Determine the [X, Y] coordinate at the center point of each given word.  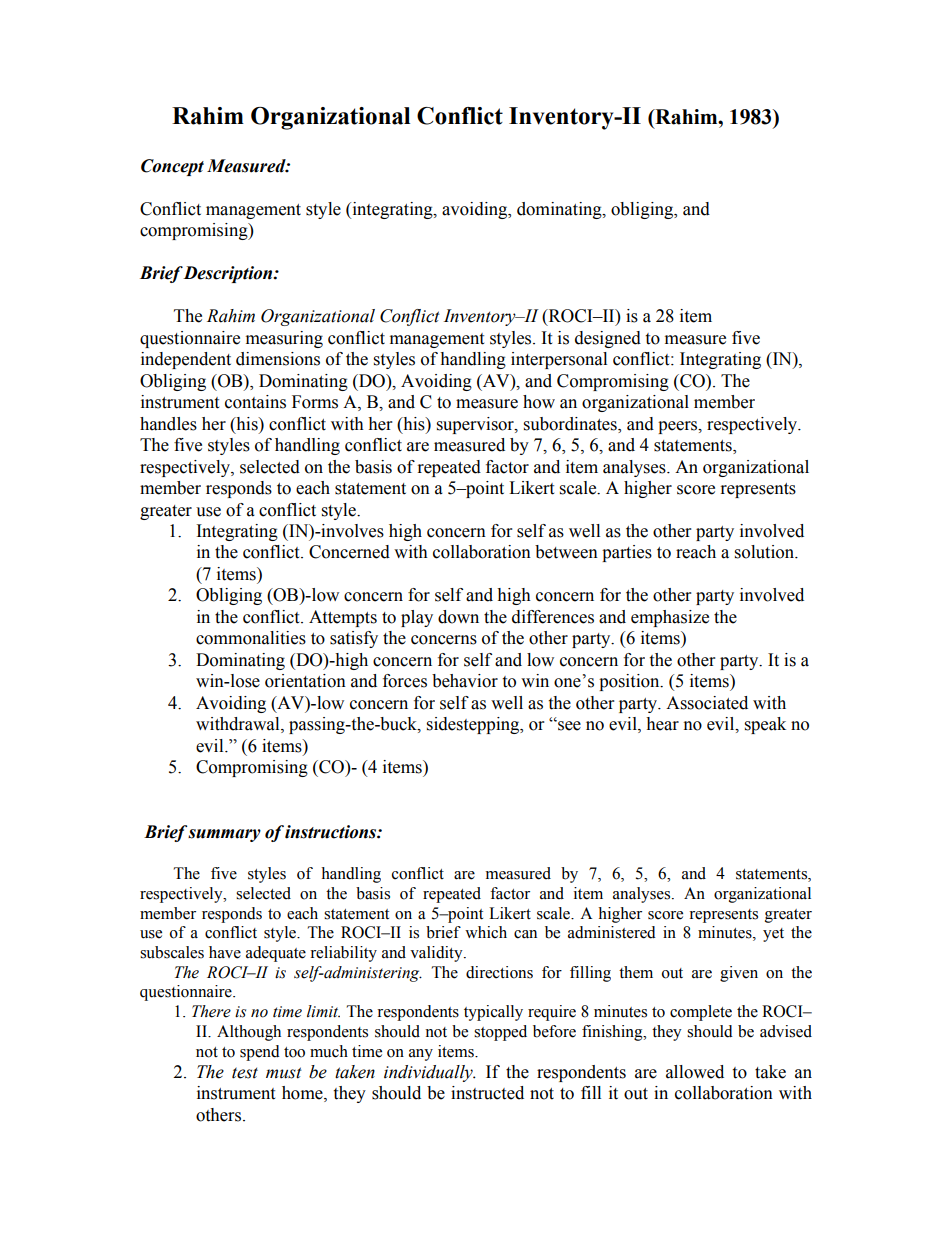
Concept [172, 167]
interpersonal [559, 360]
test [245, 1073]
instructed [487, 1093]
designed [608, 339]
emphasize [670, 618]
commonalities [251, 638]
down [458, 617]
